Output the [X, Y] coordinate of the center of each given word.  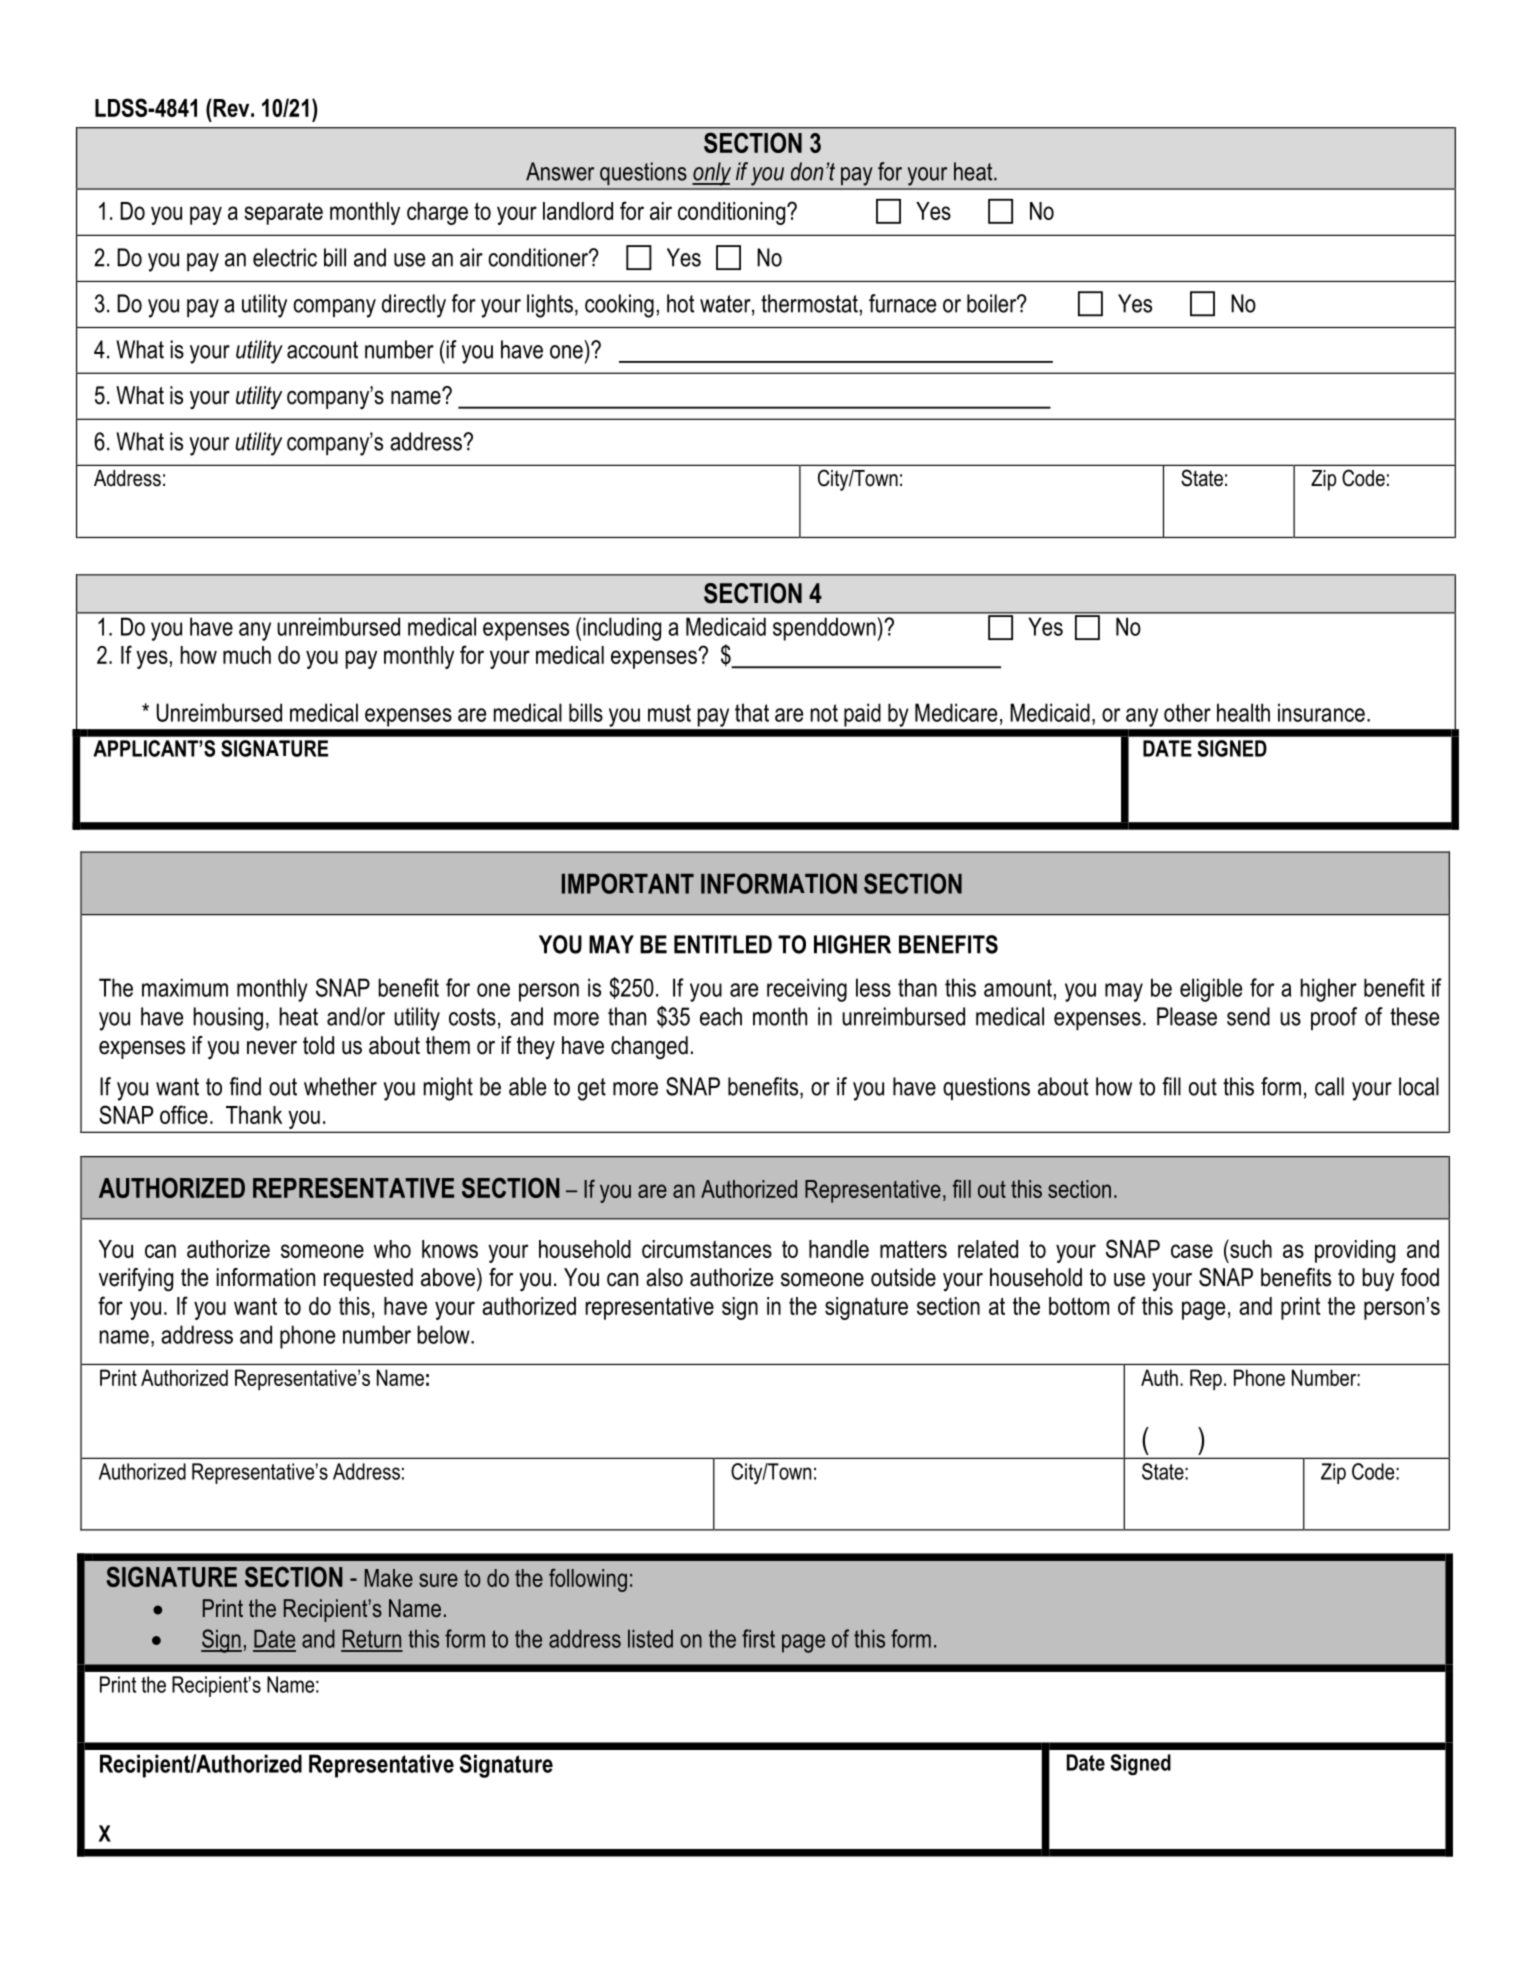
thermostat [809, 303]
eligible [1211, 990]
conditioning [733, 213]
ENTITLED [723, 944]
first [758, 1638]
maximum [185, 987]
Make [389, 1578]
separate [283, 213]
